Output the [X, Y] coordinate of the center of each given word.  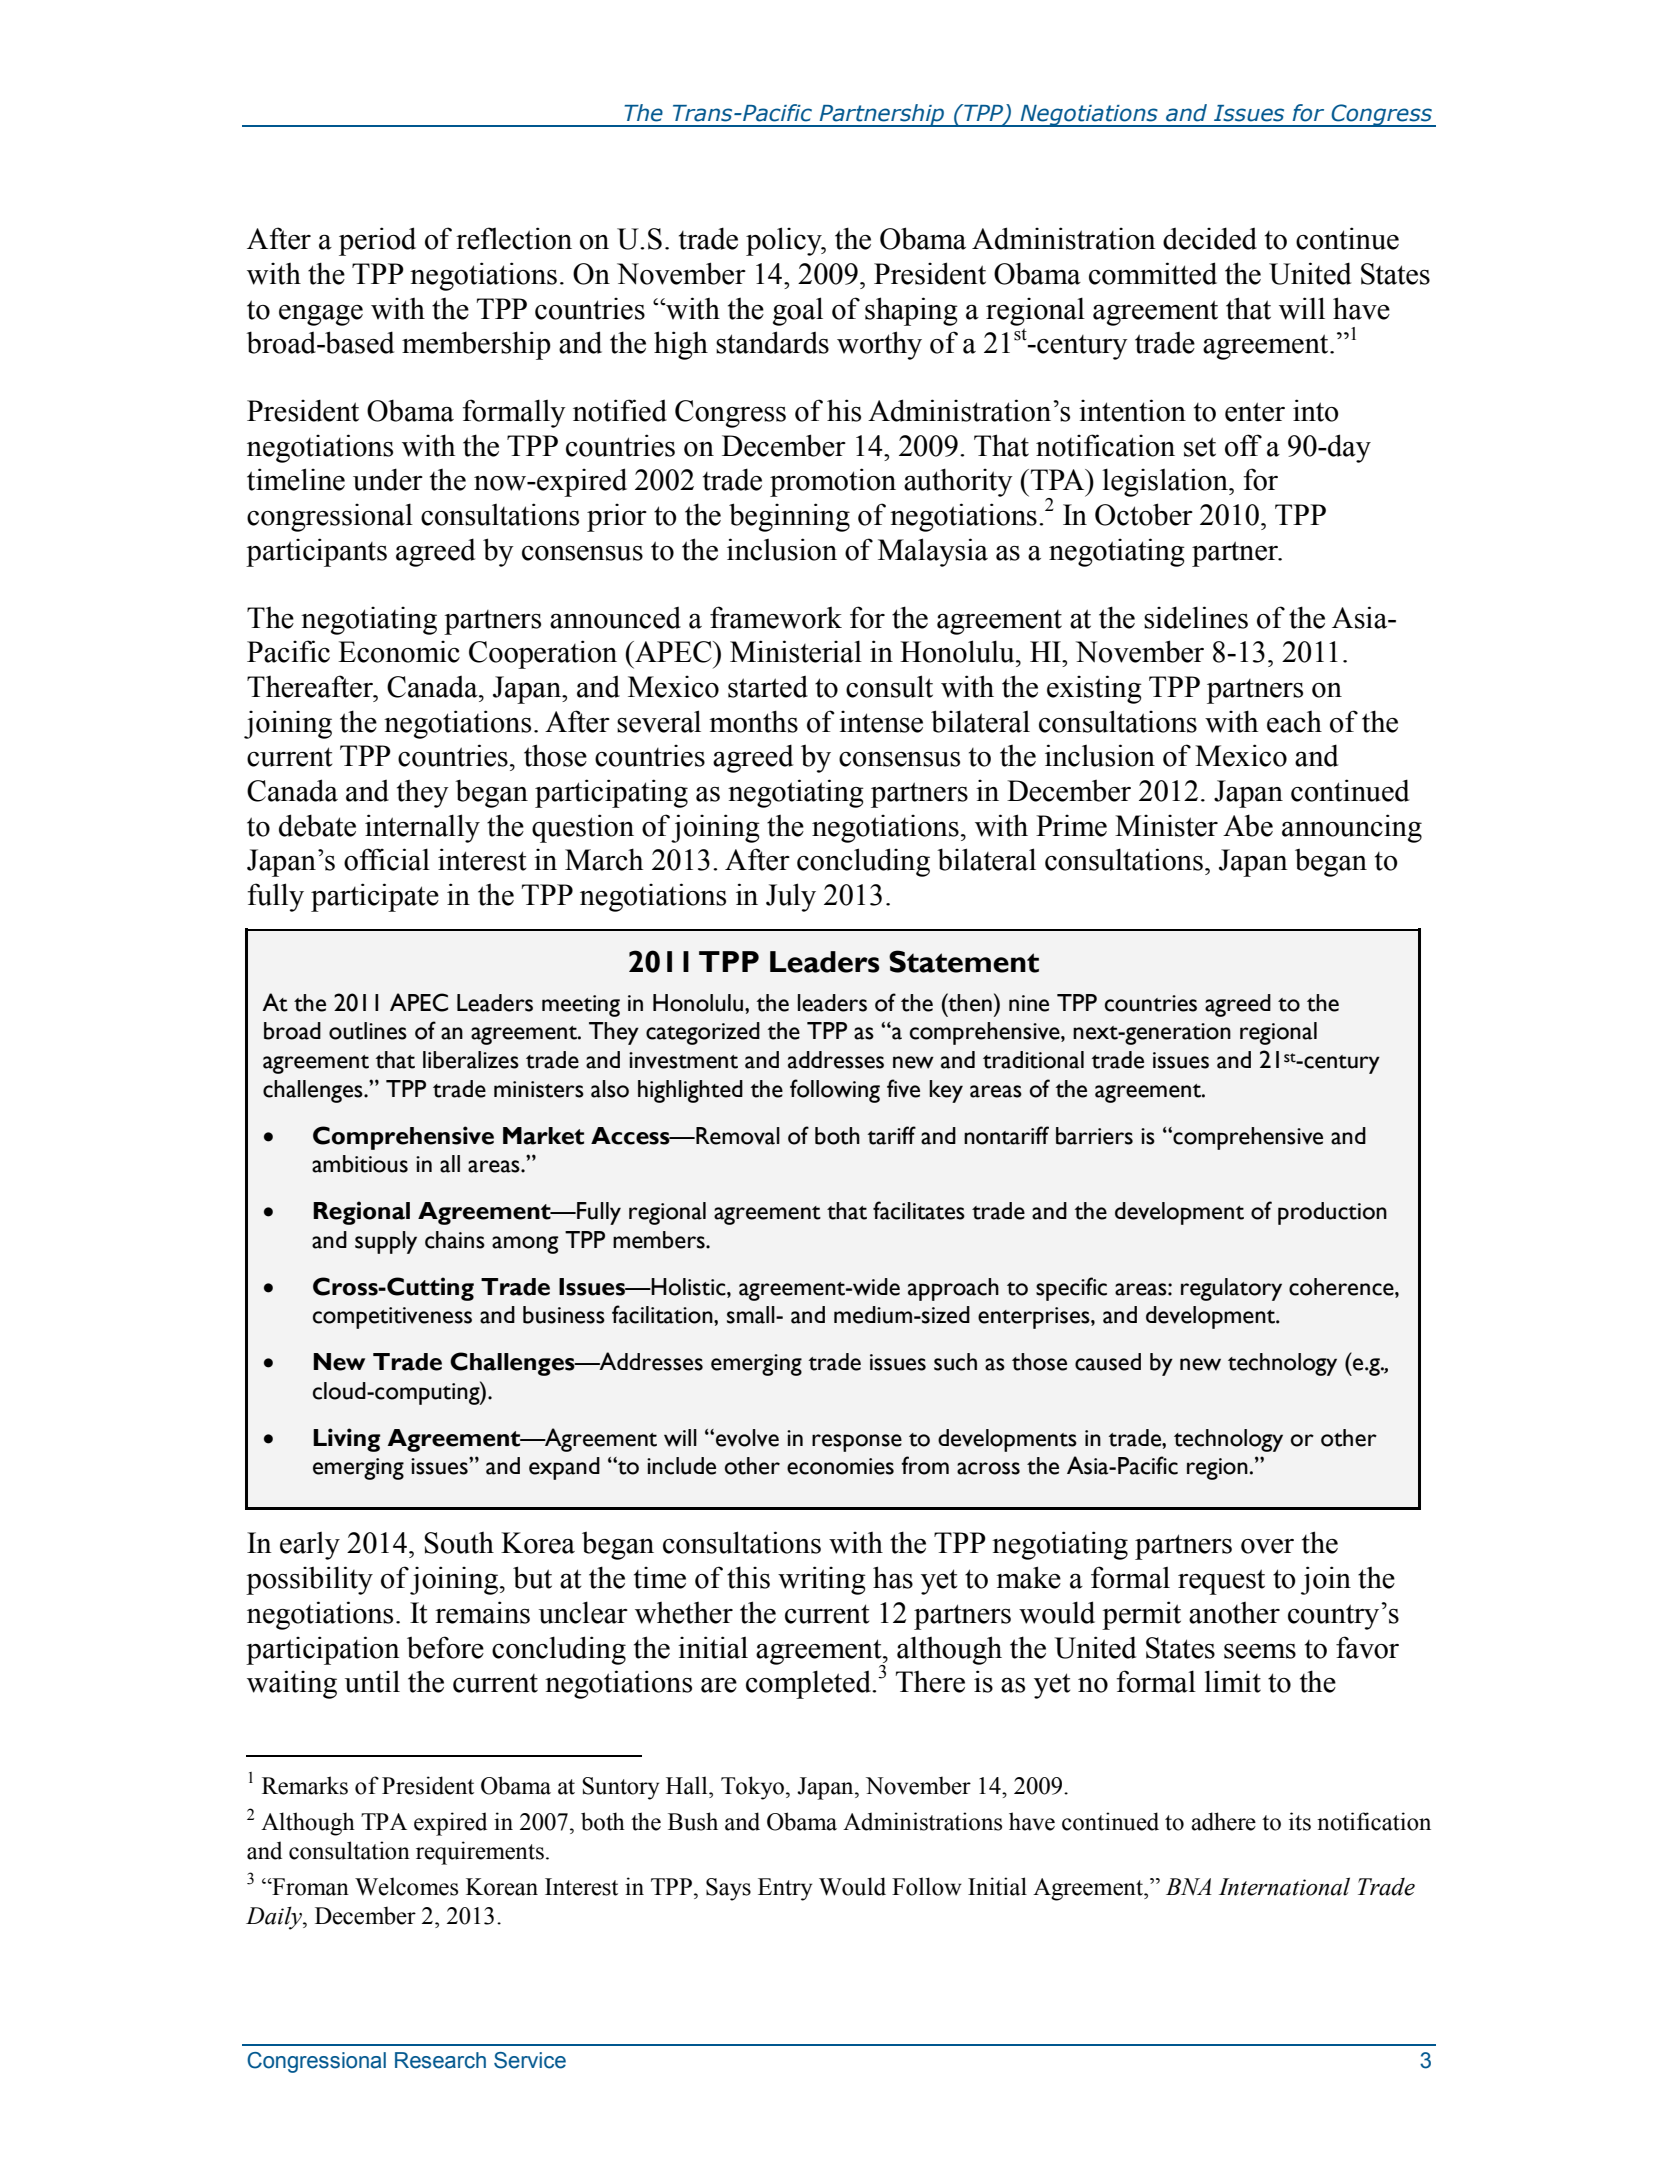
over [1267, 1546]
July [791, 897]
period [377, 241]
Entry [785, 1889]
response [857, 1443]
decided [1210, 238]
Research [440, 2060]
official [387, 859]
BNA [1189, 1886]
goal [798, 311]
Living [347, 1440]
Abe [1248, 825]
